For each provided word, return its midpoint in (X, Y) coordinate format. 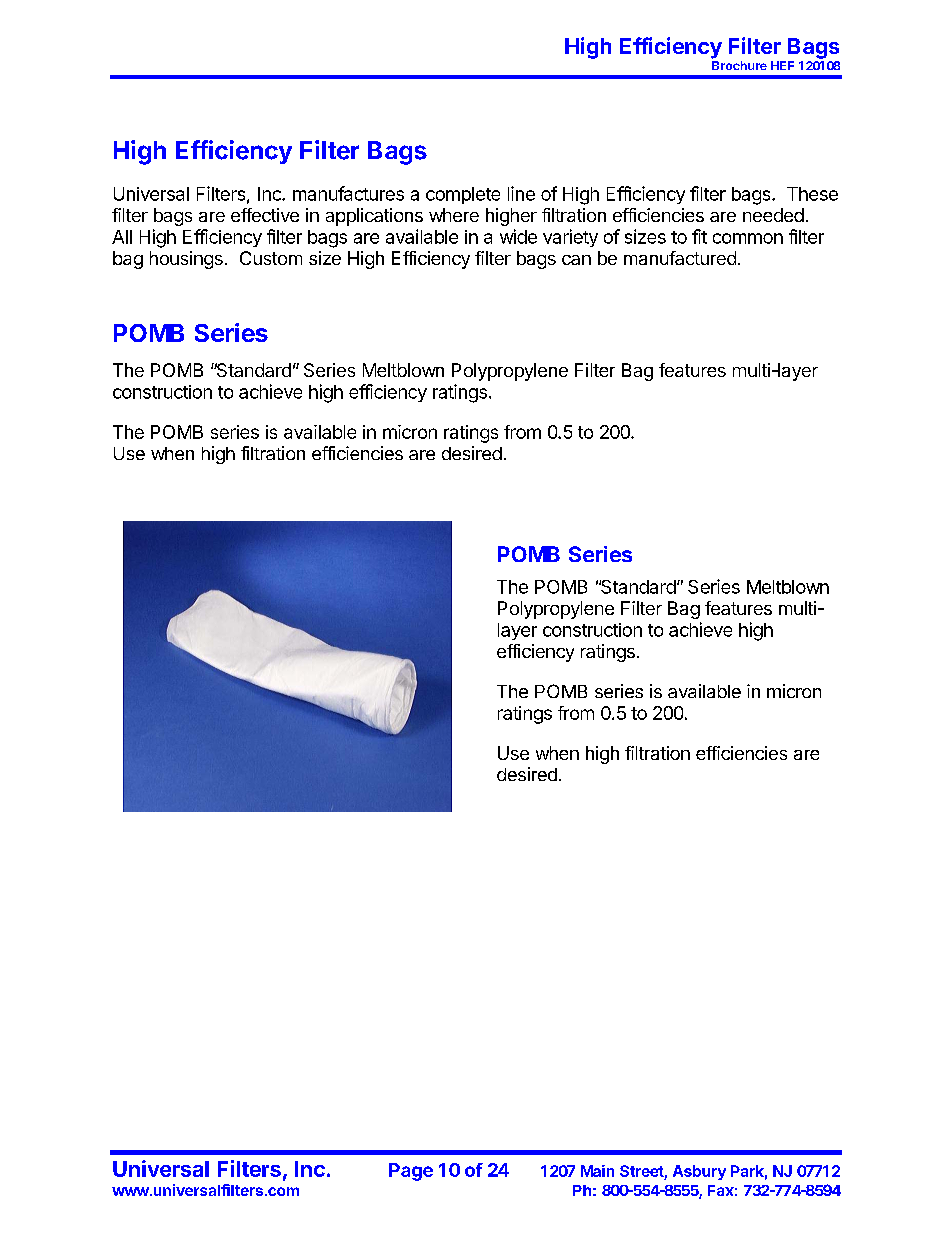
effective (265, 215)
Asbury (699, 1172)
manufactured (680, 258)
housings (186, 260)
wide (518, 236)
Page (411, 1172)
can (576, 260)
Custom (271, 258)
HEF (782, 65)
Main (597, 1171)
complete (463, 195)
